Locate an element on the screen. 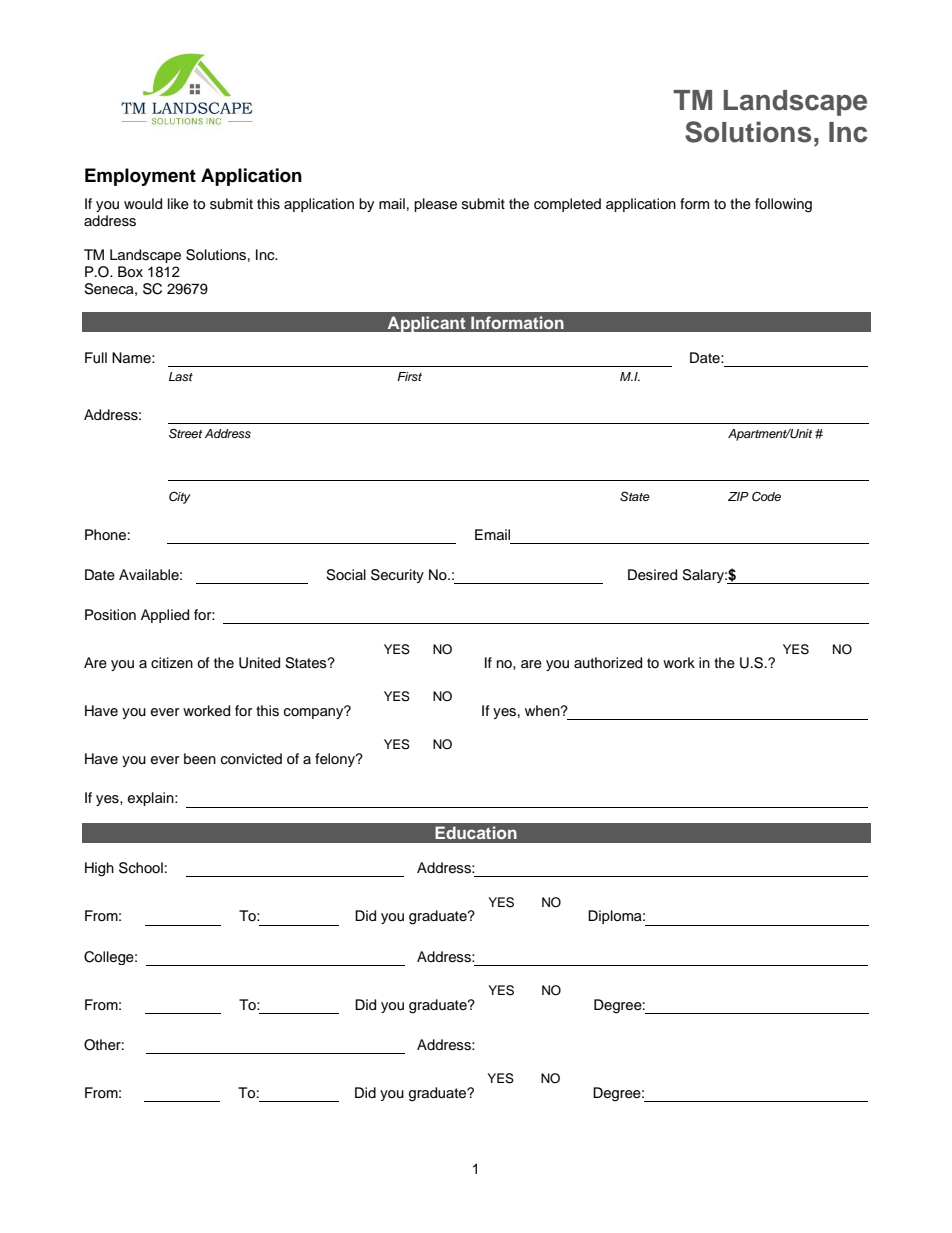 The height and width of the screenshot is (1233, 952). Security is located at coordinates (397, 576).
